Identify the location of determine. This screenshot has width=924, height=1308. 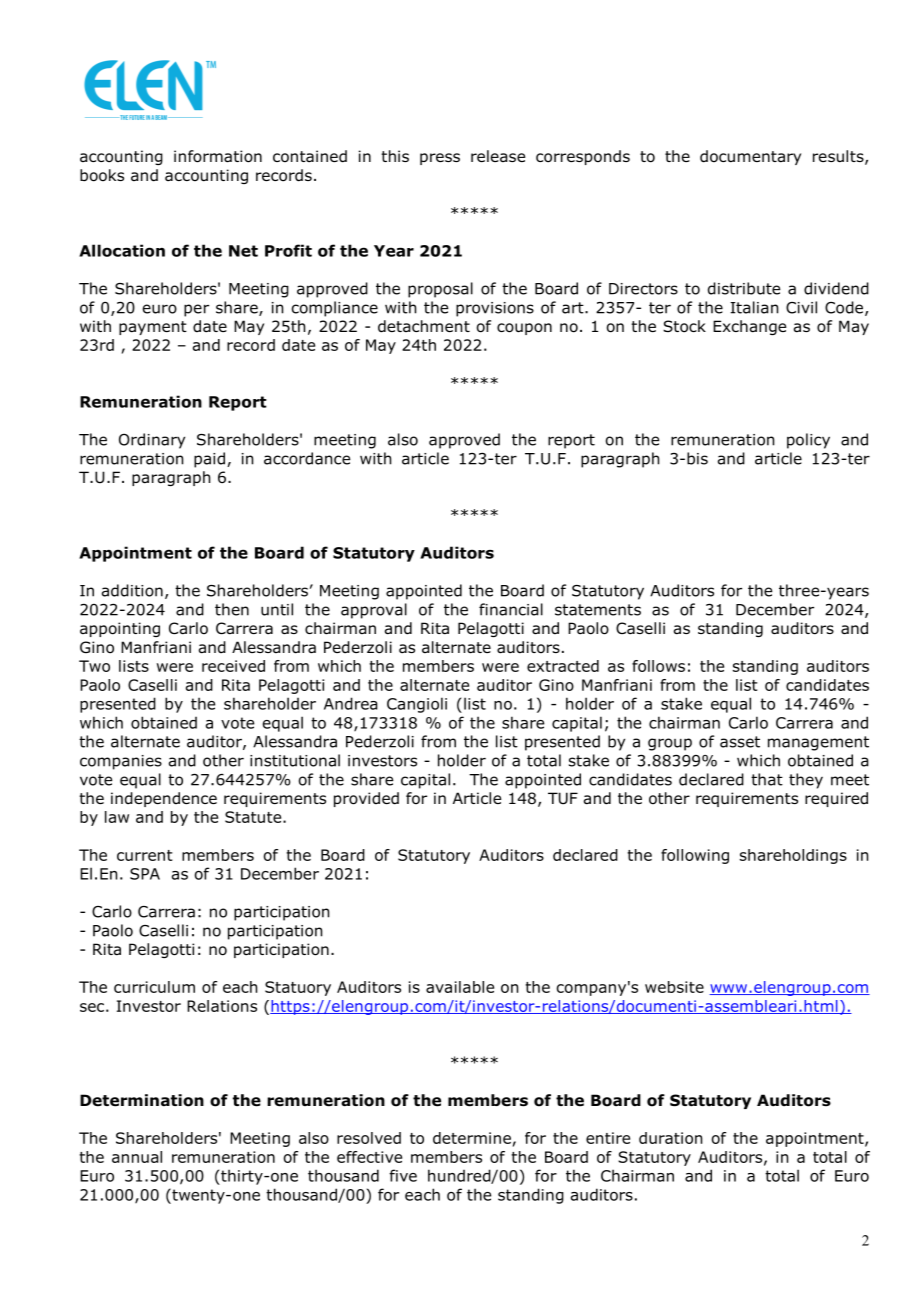
(472, 1138).
